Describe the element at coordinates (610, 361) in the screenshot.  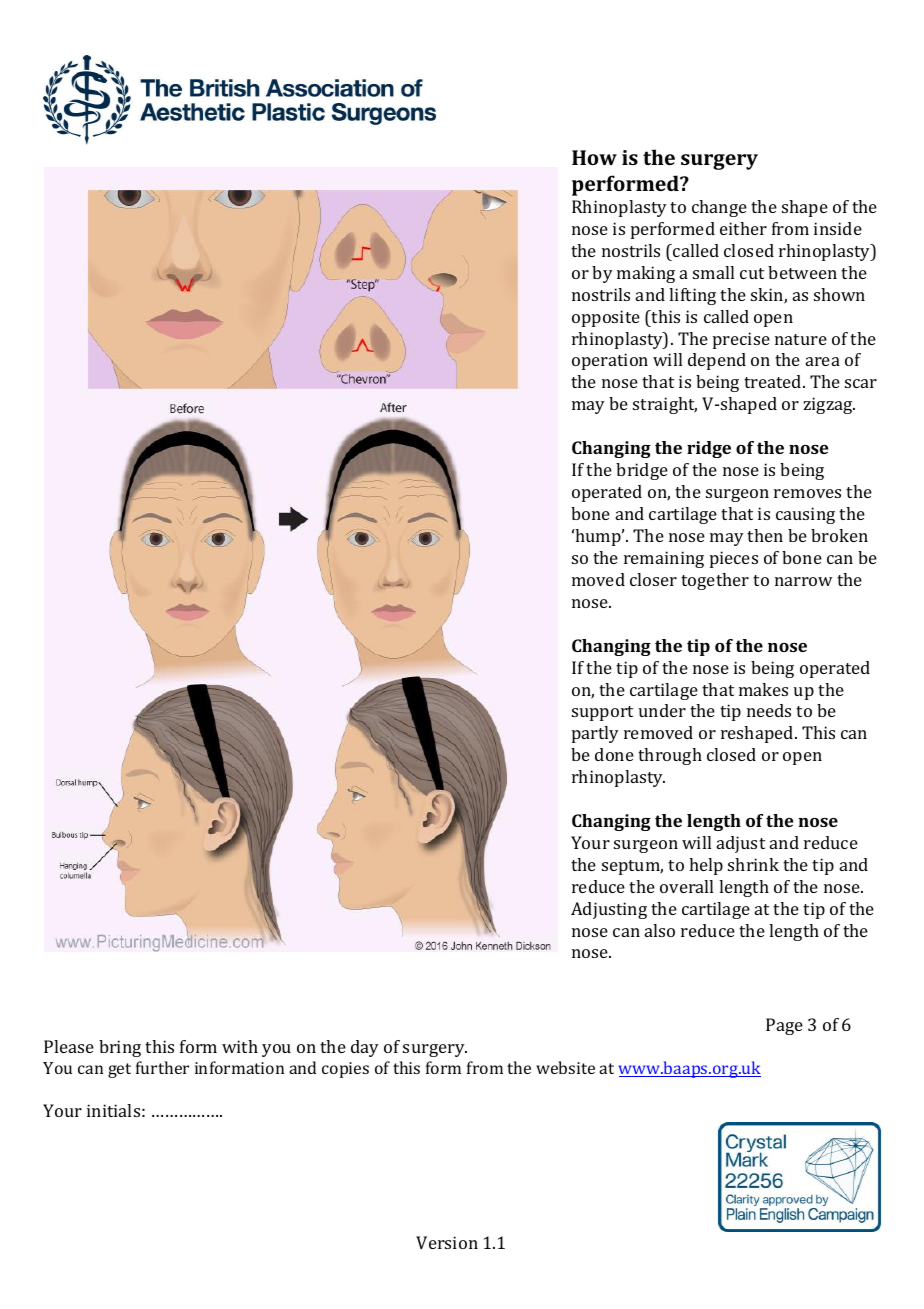
I see `operation` at that location.
